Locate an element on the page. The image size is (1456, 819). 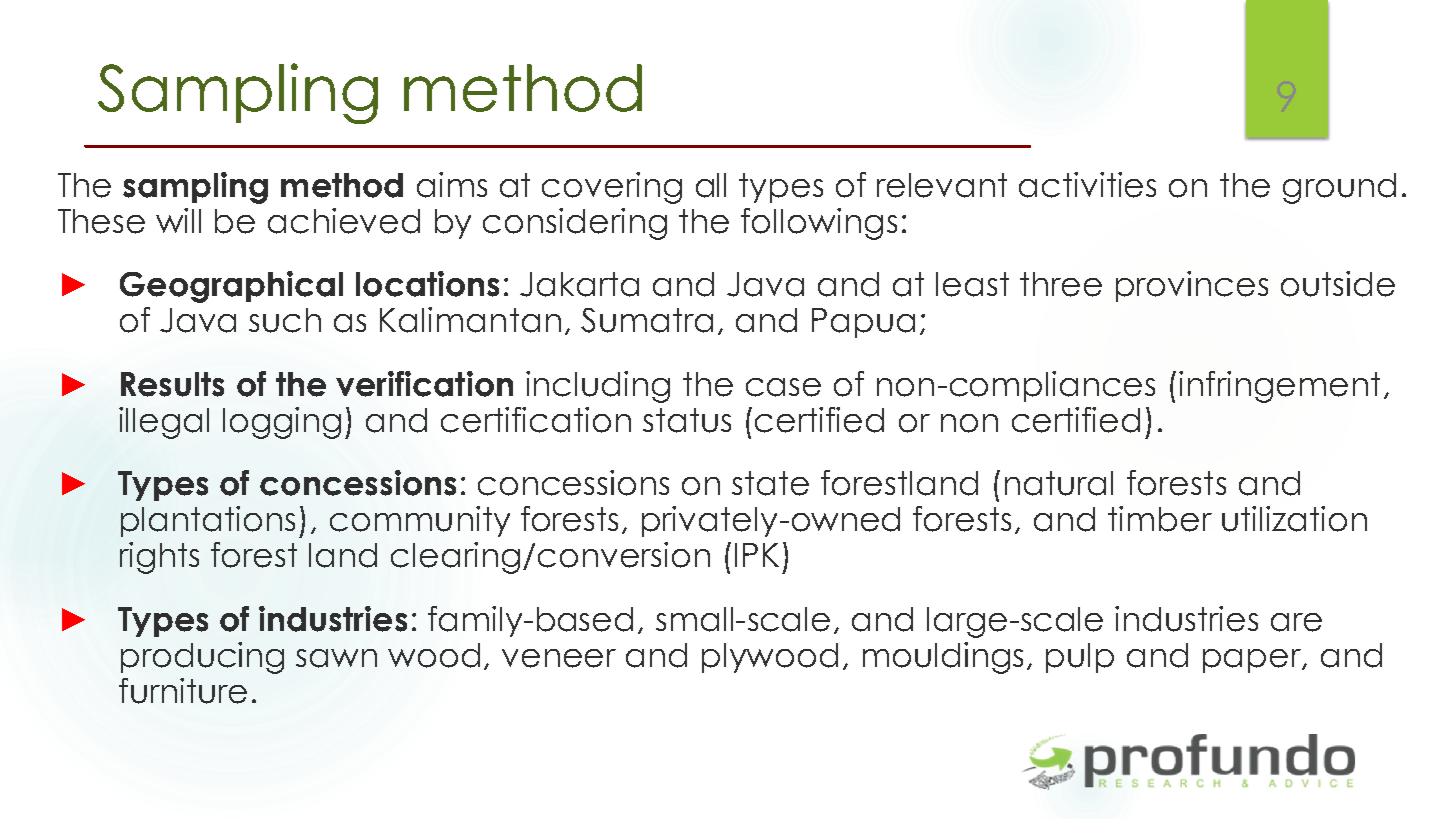
covering is located at coordinates (612, 188).
